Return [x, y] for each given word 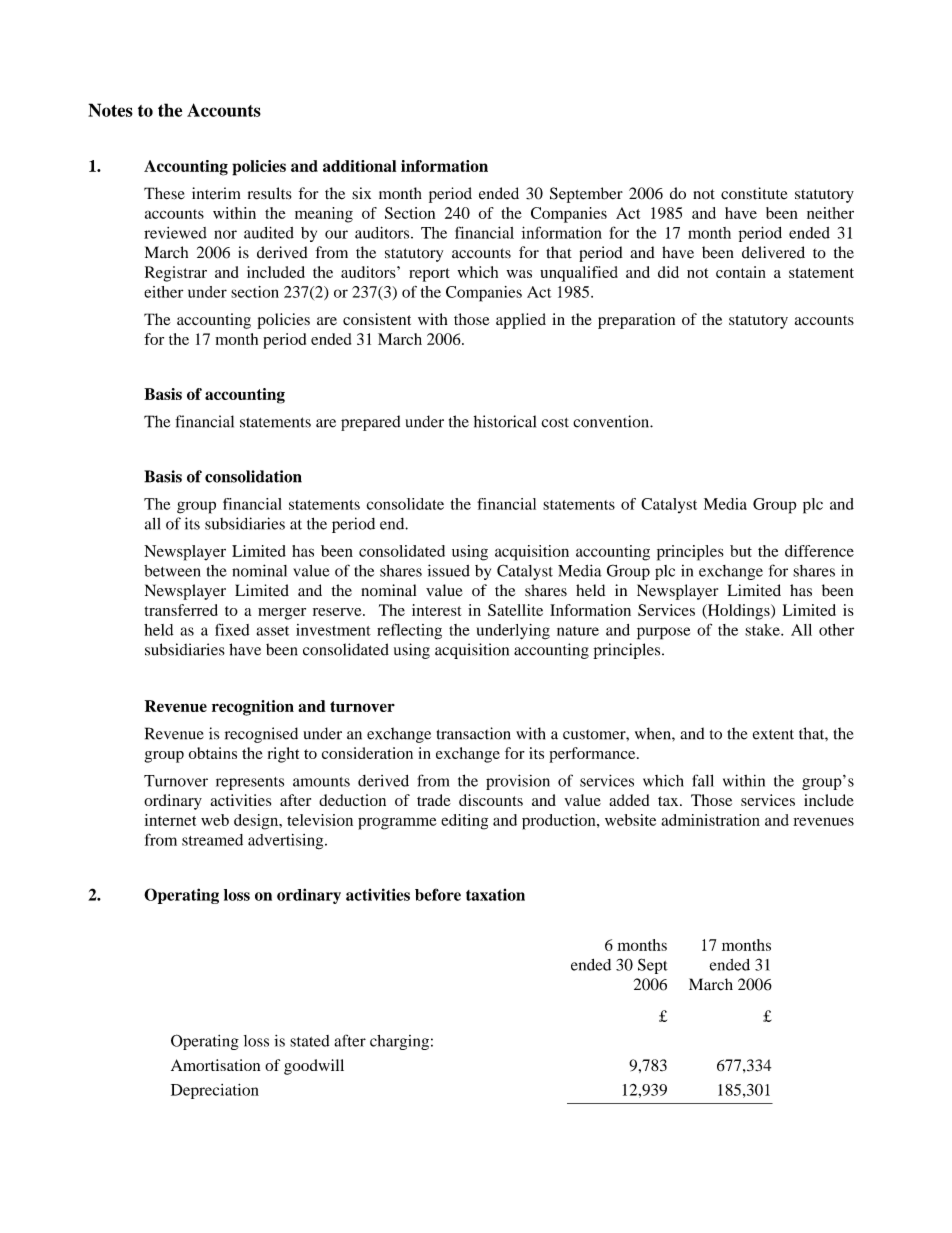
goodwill [314, 1067]
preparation [636, 321]
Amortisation [215, 1065]
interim [216, 193]
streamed [212, 840]
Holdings [738, 612]
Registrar [176, 274]
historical [505, 421]
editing [464, 822]
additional [359, 166]
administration [711, 820]
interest [437, 610]
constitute [754, 193]
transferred [181, 610]
